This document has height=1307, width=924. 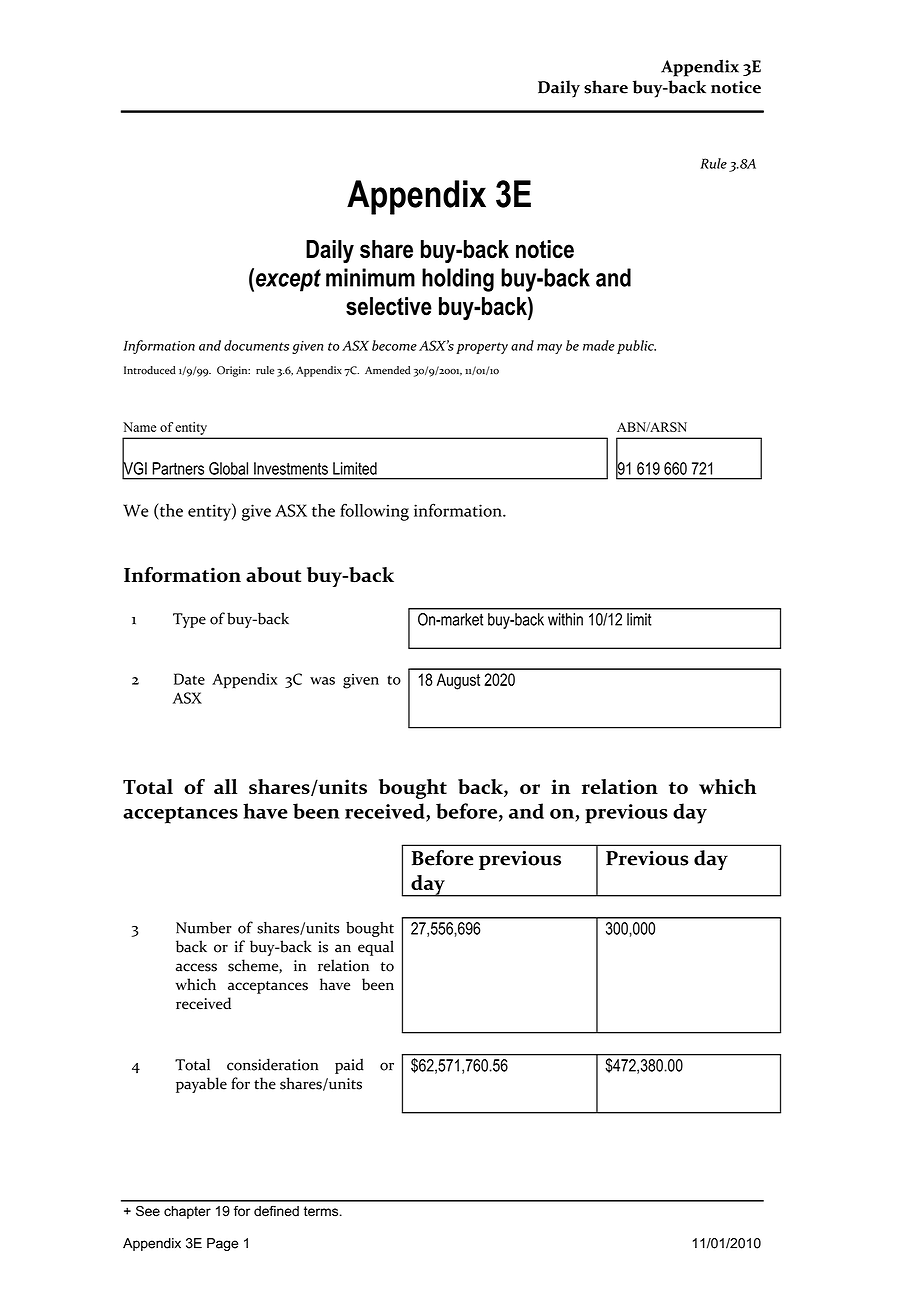 What do you see at coordinates (349, 1066) in the document?
I see `paid` at bounding box center [349, 1066].
